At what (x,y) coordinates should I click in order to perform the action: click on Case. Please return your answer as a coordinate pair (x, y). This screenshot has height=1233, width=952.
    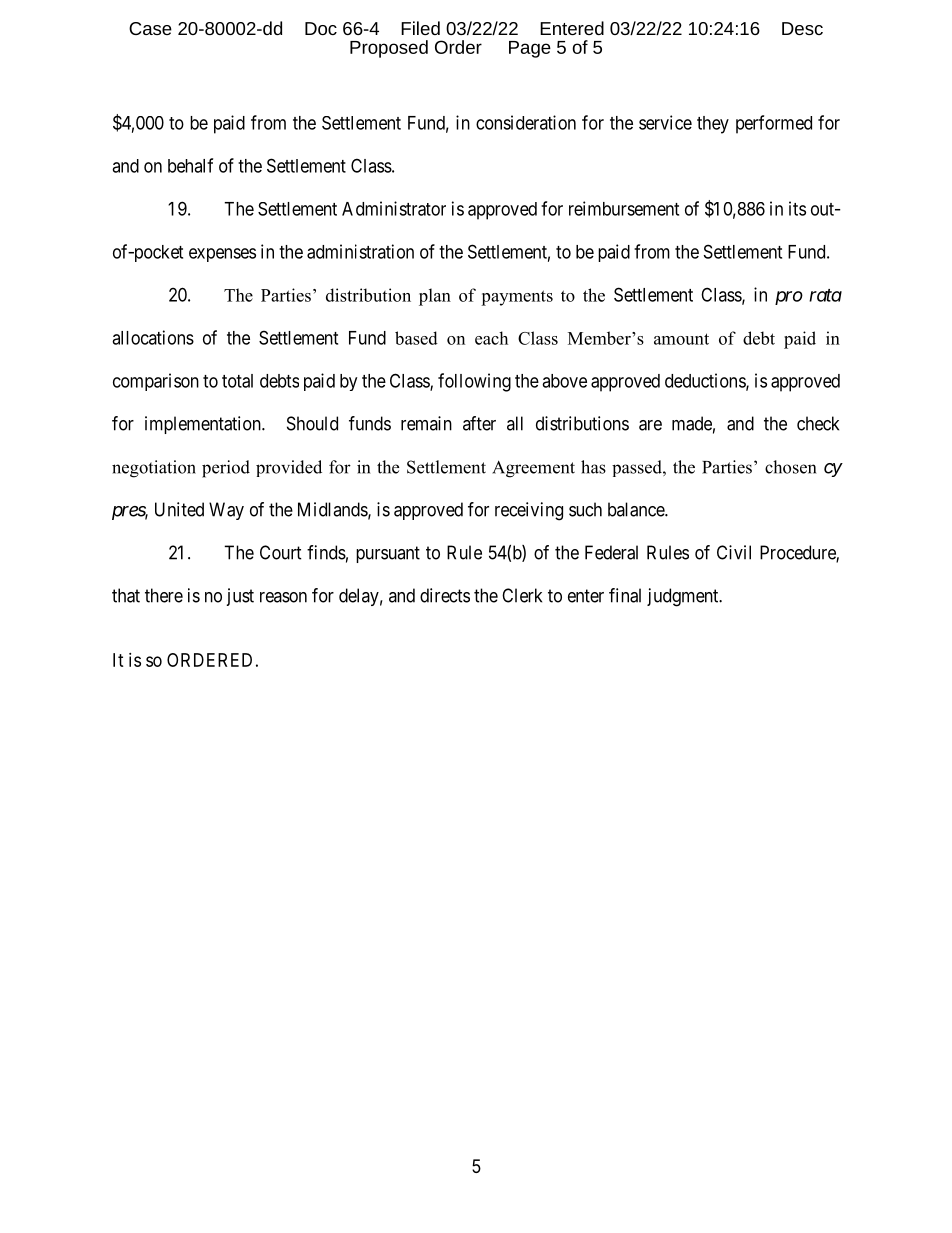
    Looking at the image, I should click on (150, 28).
